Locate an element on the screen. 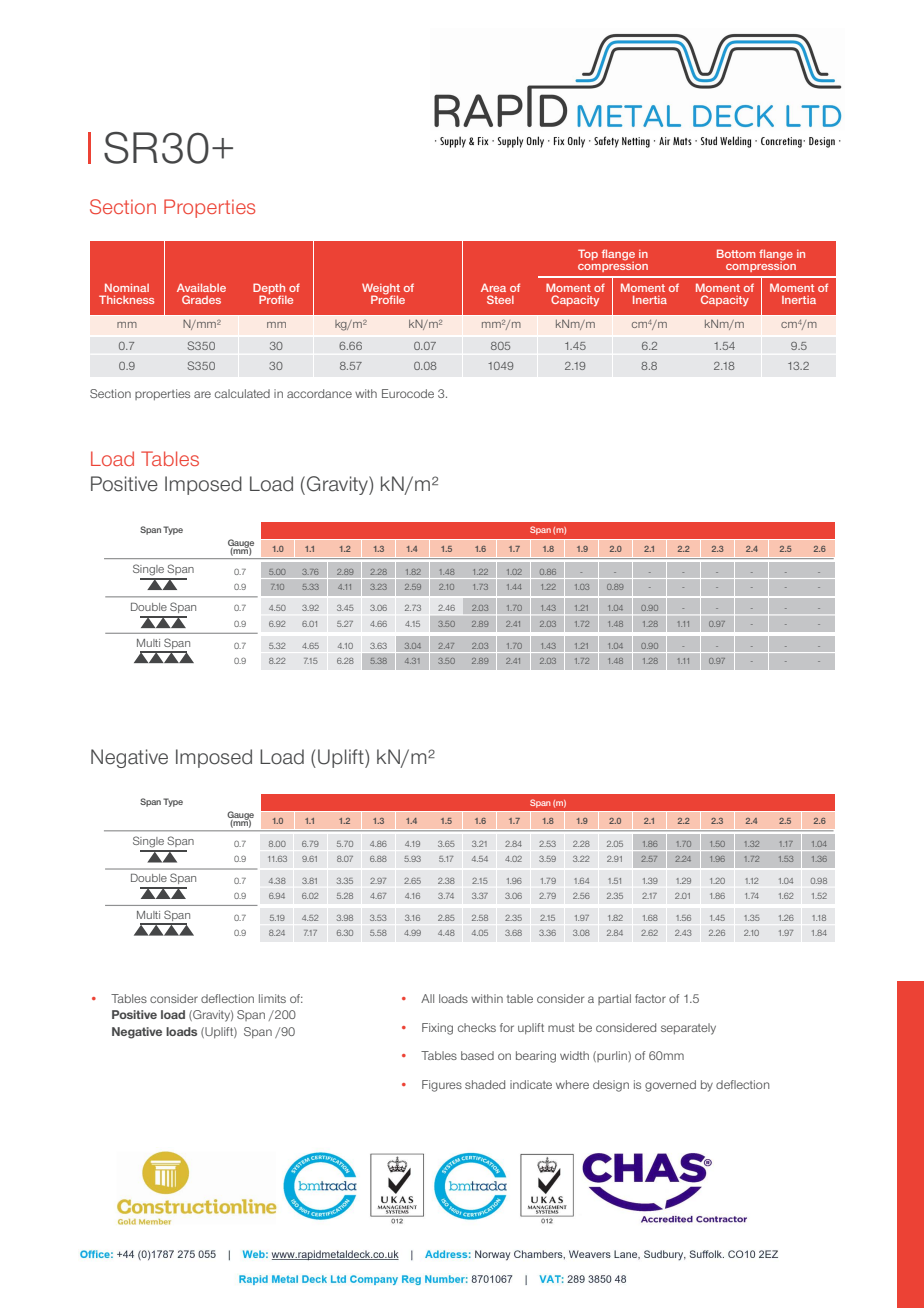 Image resolution: width=924 pixels, height=1308 pixels. accordance is located at coordinates (319, 393).
